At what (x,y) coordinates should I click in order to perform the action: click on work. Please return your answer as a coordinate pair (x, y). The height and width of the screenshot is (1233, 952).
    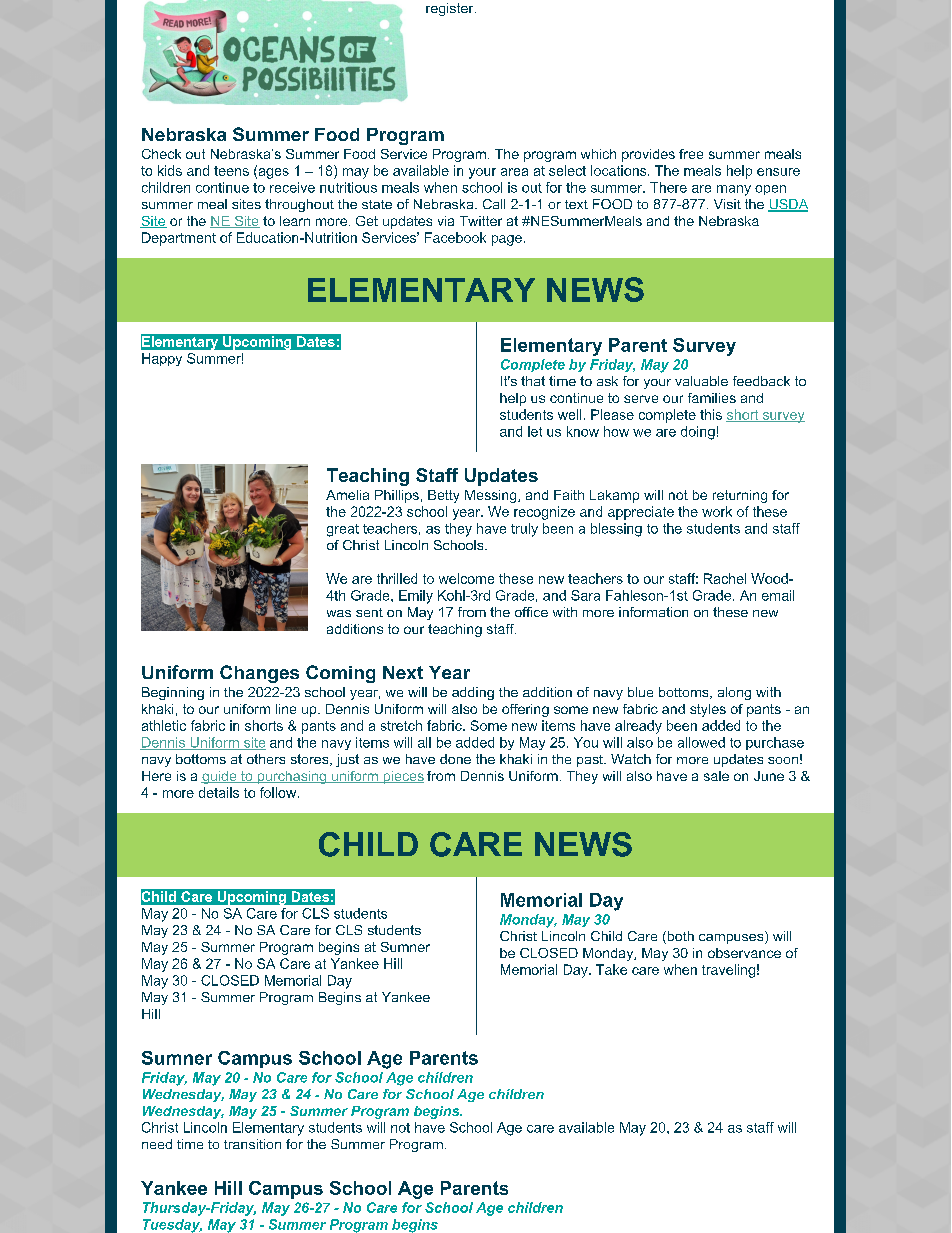
    Looking at the image, I should click on (717, 511).
